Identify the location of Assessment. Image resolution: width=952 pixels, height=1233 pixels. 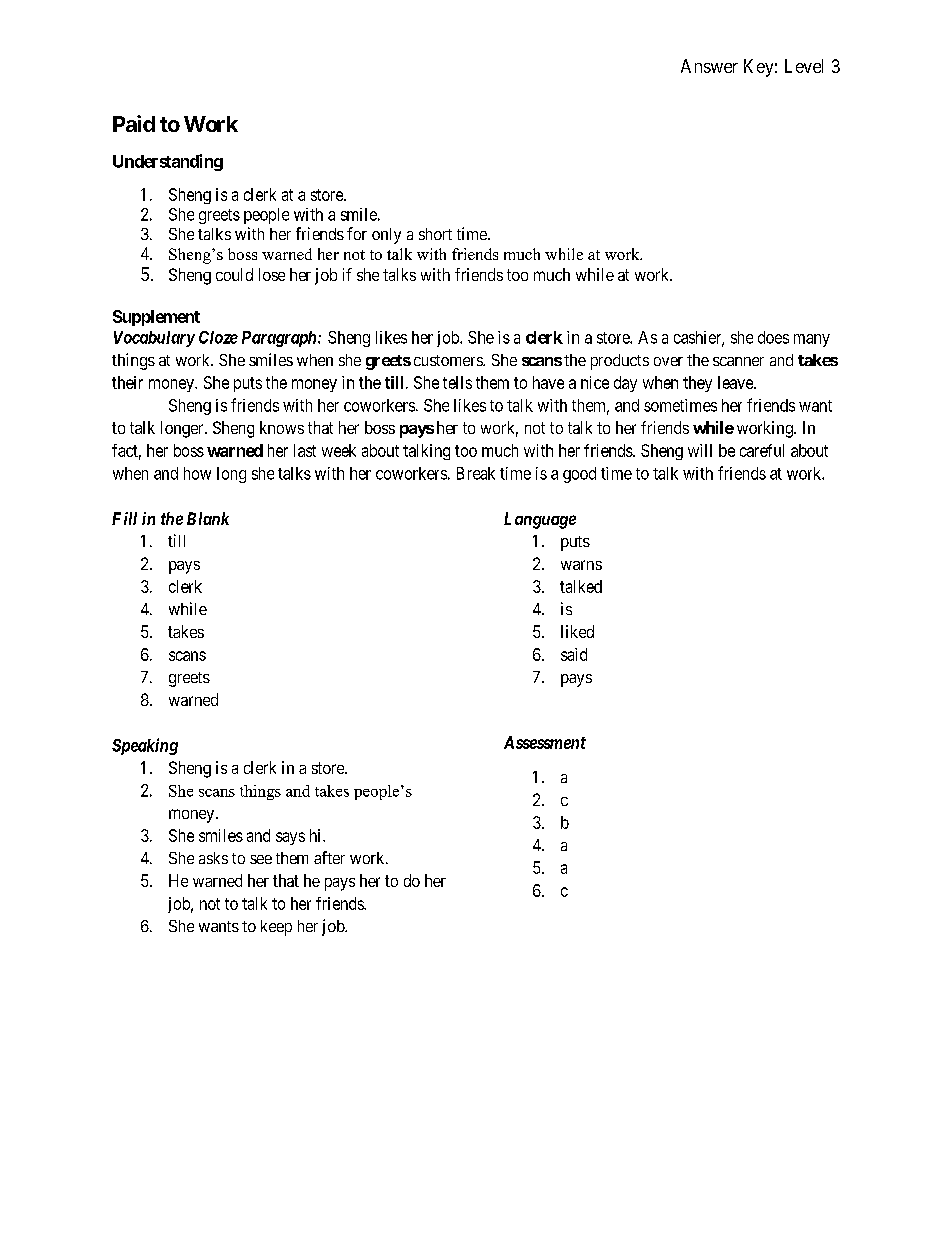
(545, 742).
